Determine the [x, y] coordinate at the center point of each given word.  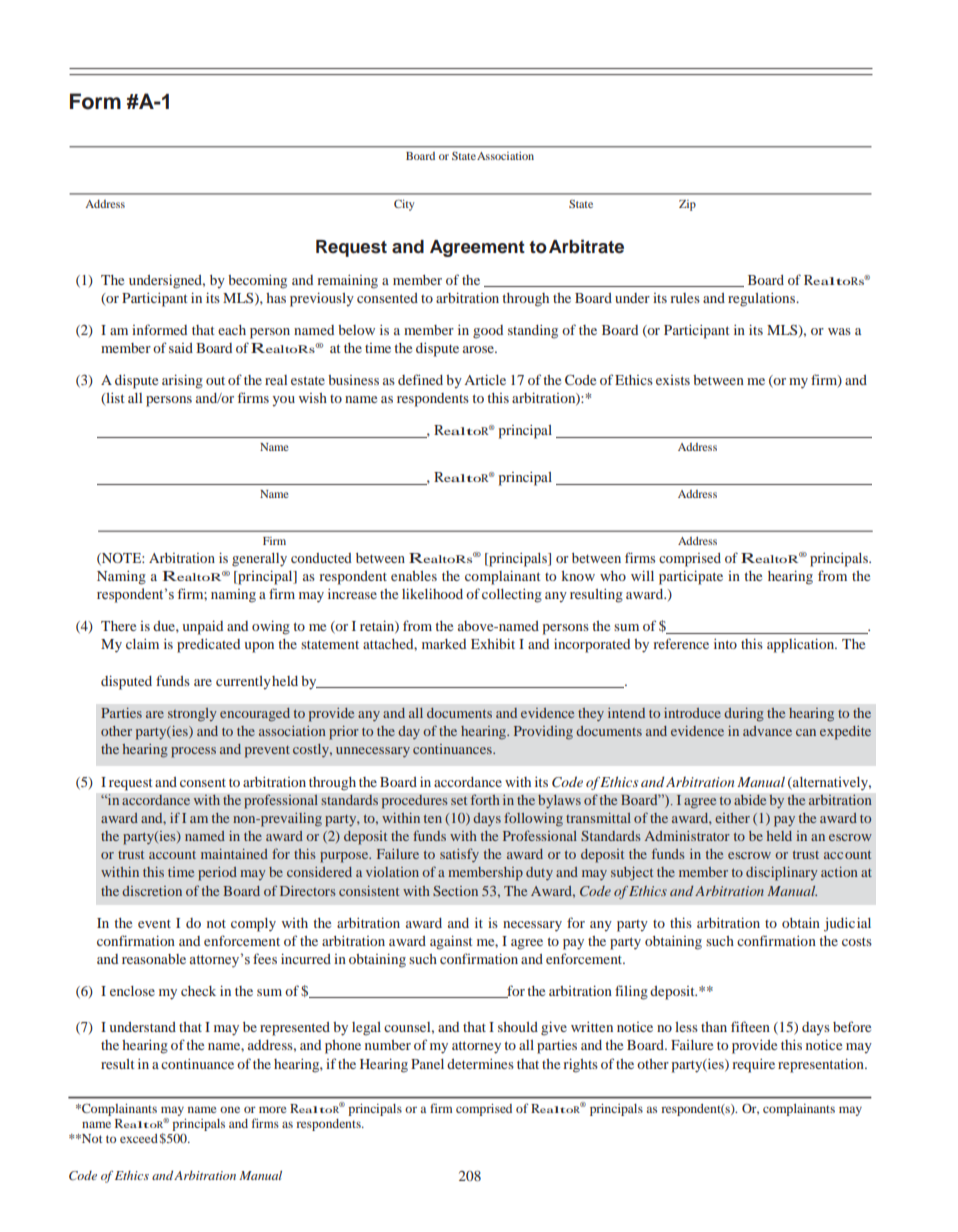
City [404, 205]
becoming [257, 282]
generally [259, 560]
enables [414, 576]
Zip [687, 205]
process [193, 752]
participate [691, 577]
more [272, 1109]
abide [750, 799]
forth [485, 799]
